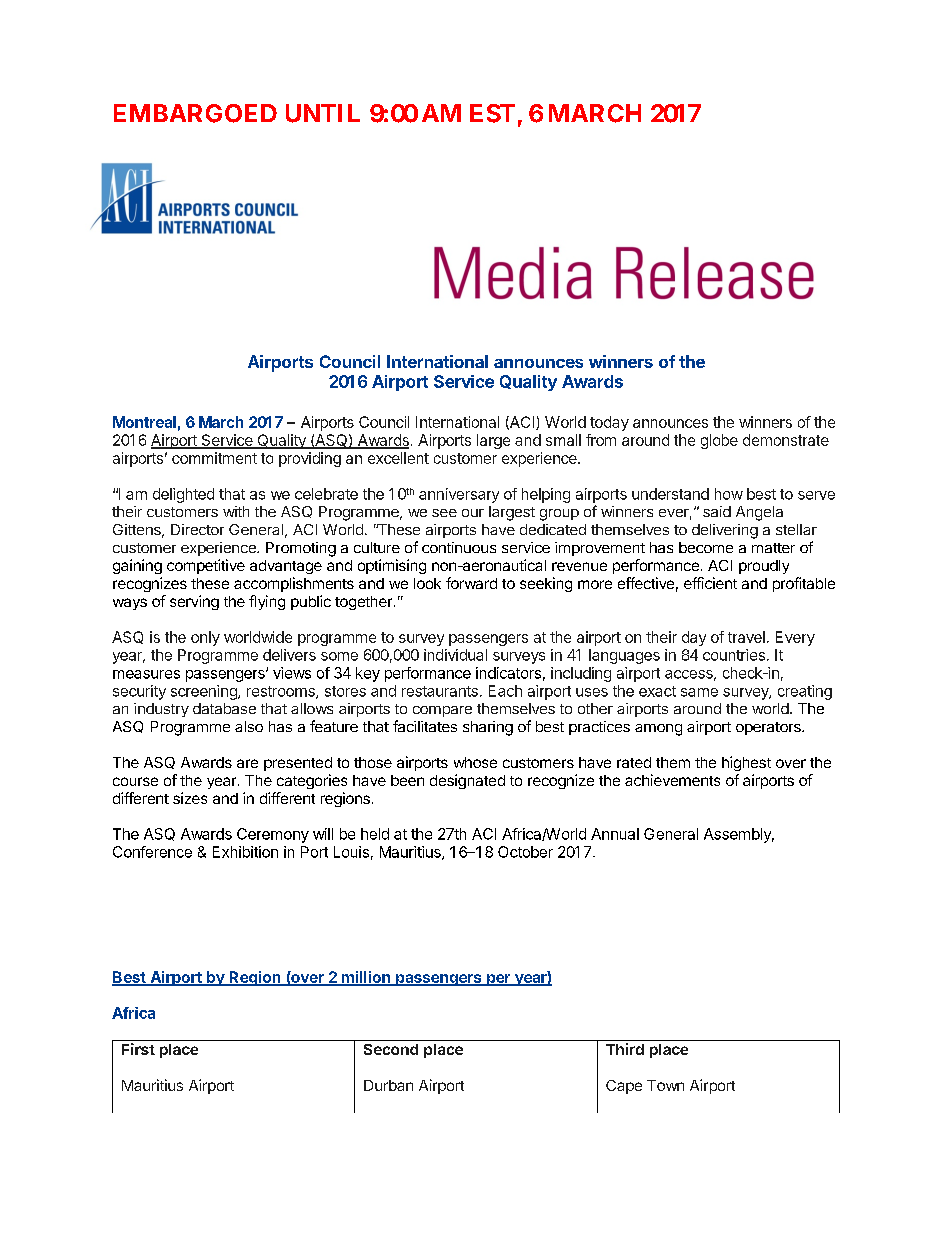 This screenshot has width=952, height=1233. What do you see at coordinates (563, 440) in the screenshot?
I see `small` at bounding box center [563, 440].
